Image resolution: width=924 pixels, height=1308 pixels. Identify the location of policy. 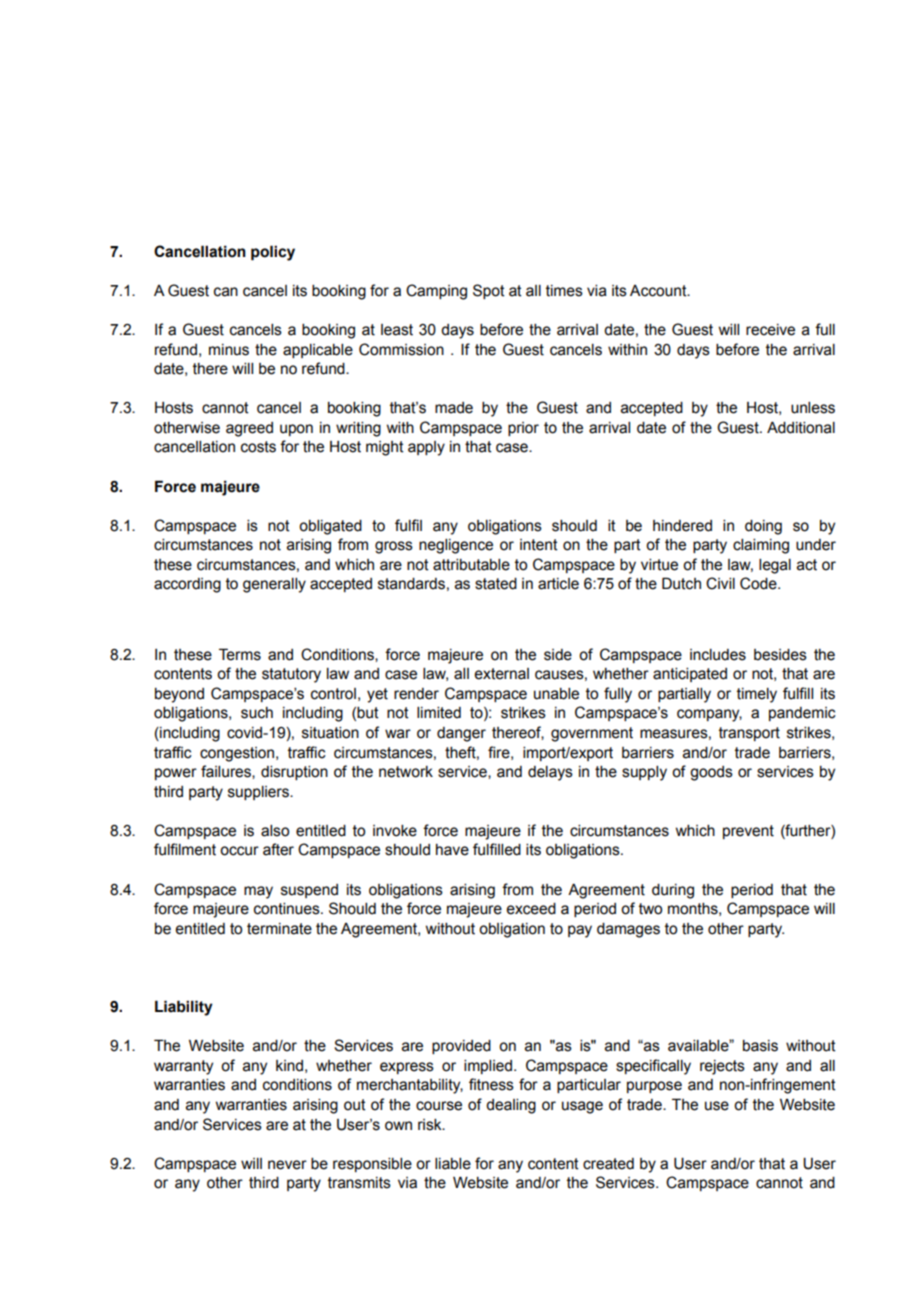
(273, 253).
